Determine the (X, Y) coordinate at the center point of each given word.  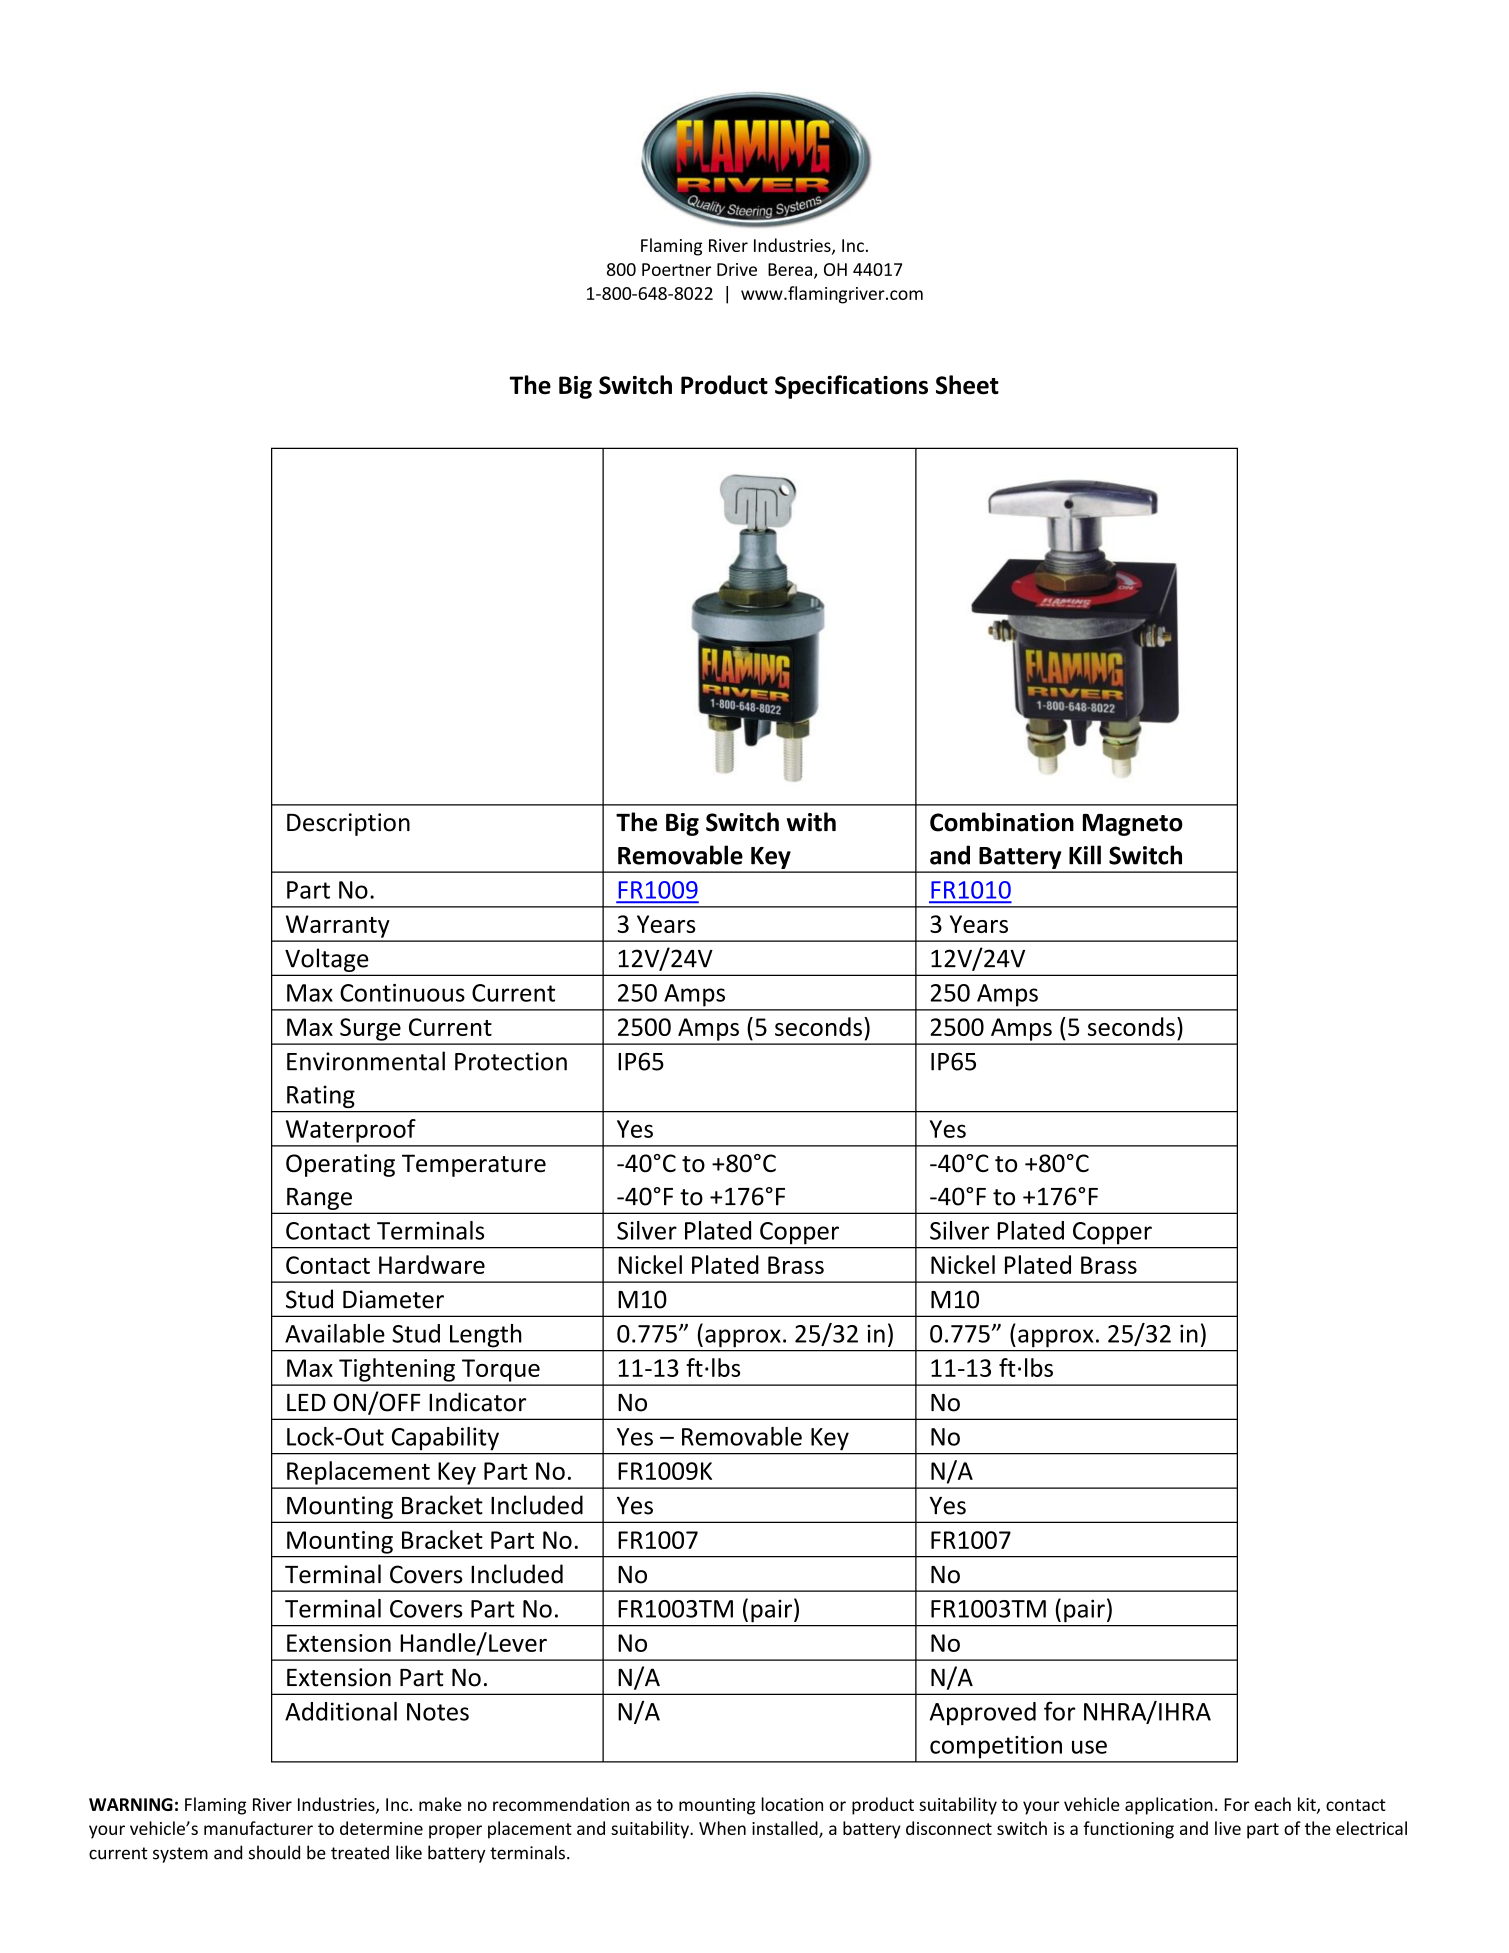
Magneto (1133, 825)
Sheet (967, 385)
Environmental (366, 1061)
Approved (983, 1713)
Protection (511, 1061)
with (811, 822)
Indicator (477, 1402)
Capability (445, 1438)
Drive (737, 269)
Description (348, 824)
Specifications (851, 387)
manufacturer (258, 1828)
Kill (1085, 855)
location (792, 1804)
